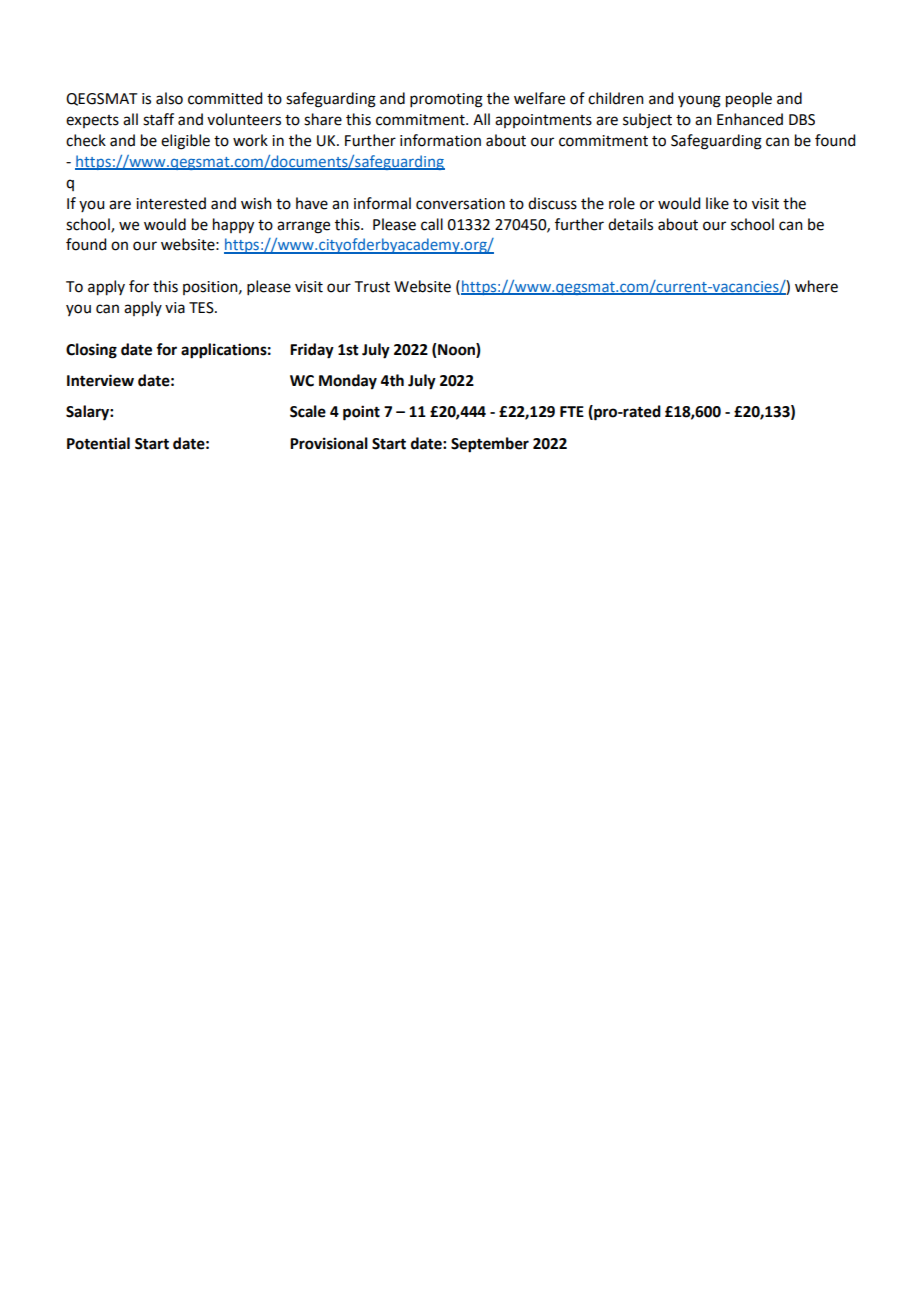 The width and height of the document is (924, 1308). What do you see at coordinates (460, 204) in the document?
I see `conversation` at bounding box center [460, 204].
